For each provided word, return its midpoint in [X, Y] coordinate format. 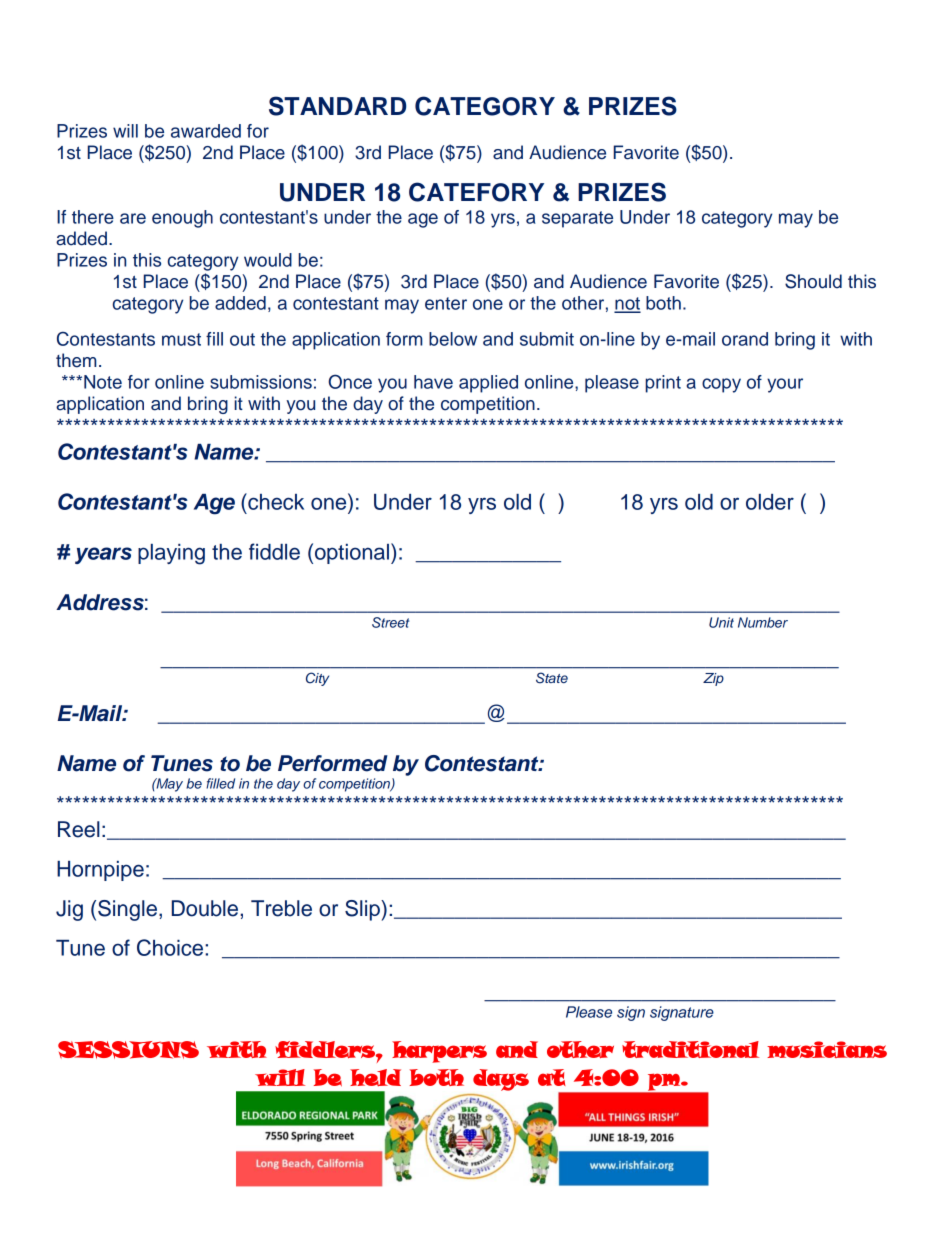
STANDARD [337, 106]
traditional [690, 1049]
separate [577, 219]
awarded [206, 131]
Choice [170, 947]
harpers [439, 1052]
